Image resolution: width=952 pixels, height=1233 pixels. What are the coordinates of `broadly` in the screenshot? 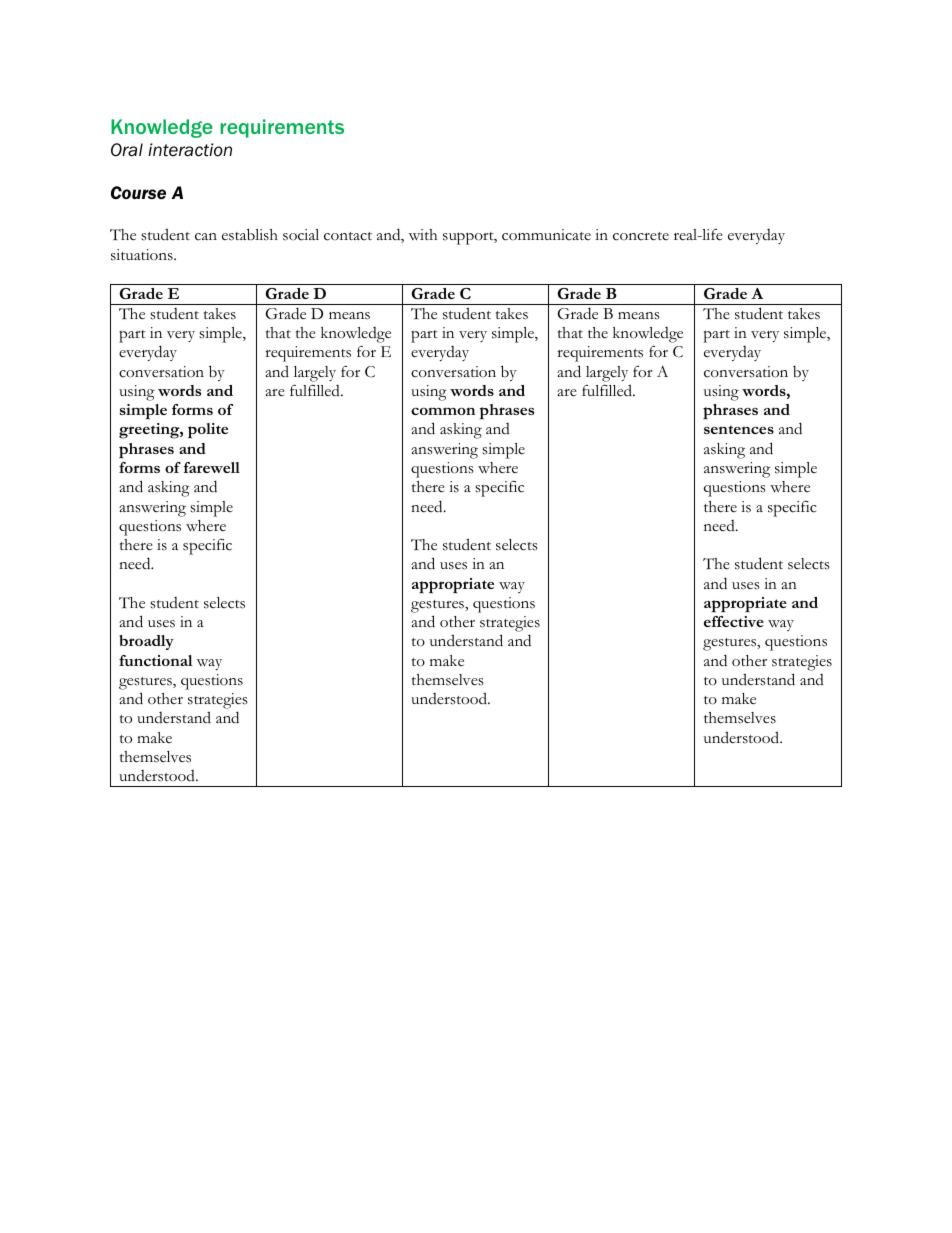 It's located at (146, 642).
